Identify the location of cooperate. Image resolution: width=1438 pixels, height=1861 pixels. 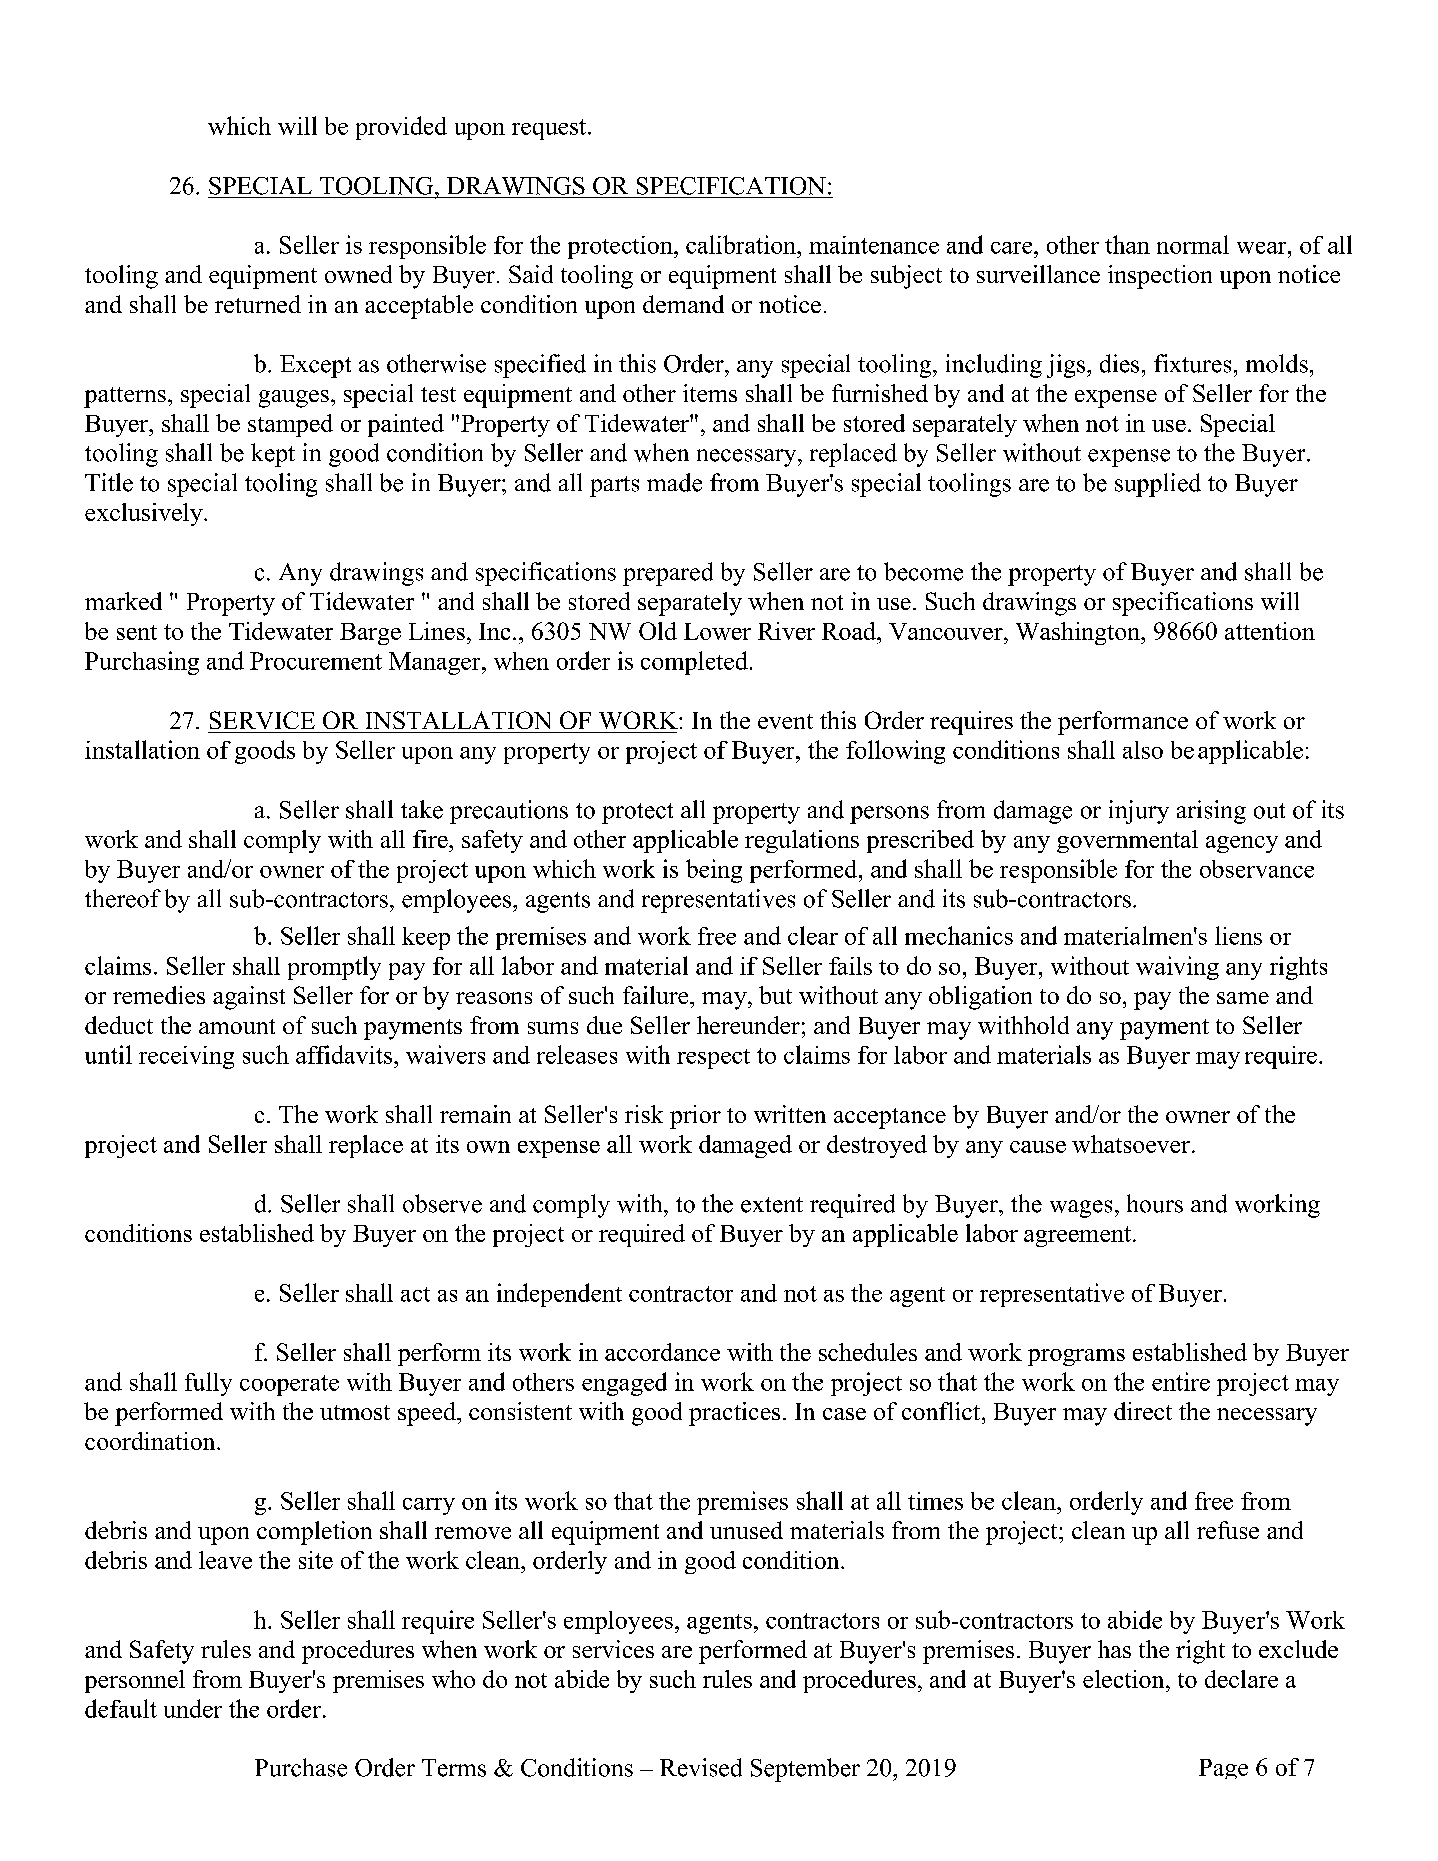
(289, 1385).
